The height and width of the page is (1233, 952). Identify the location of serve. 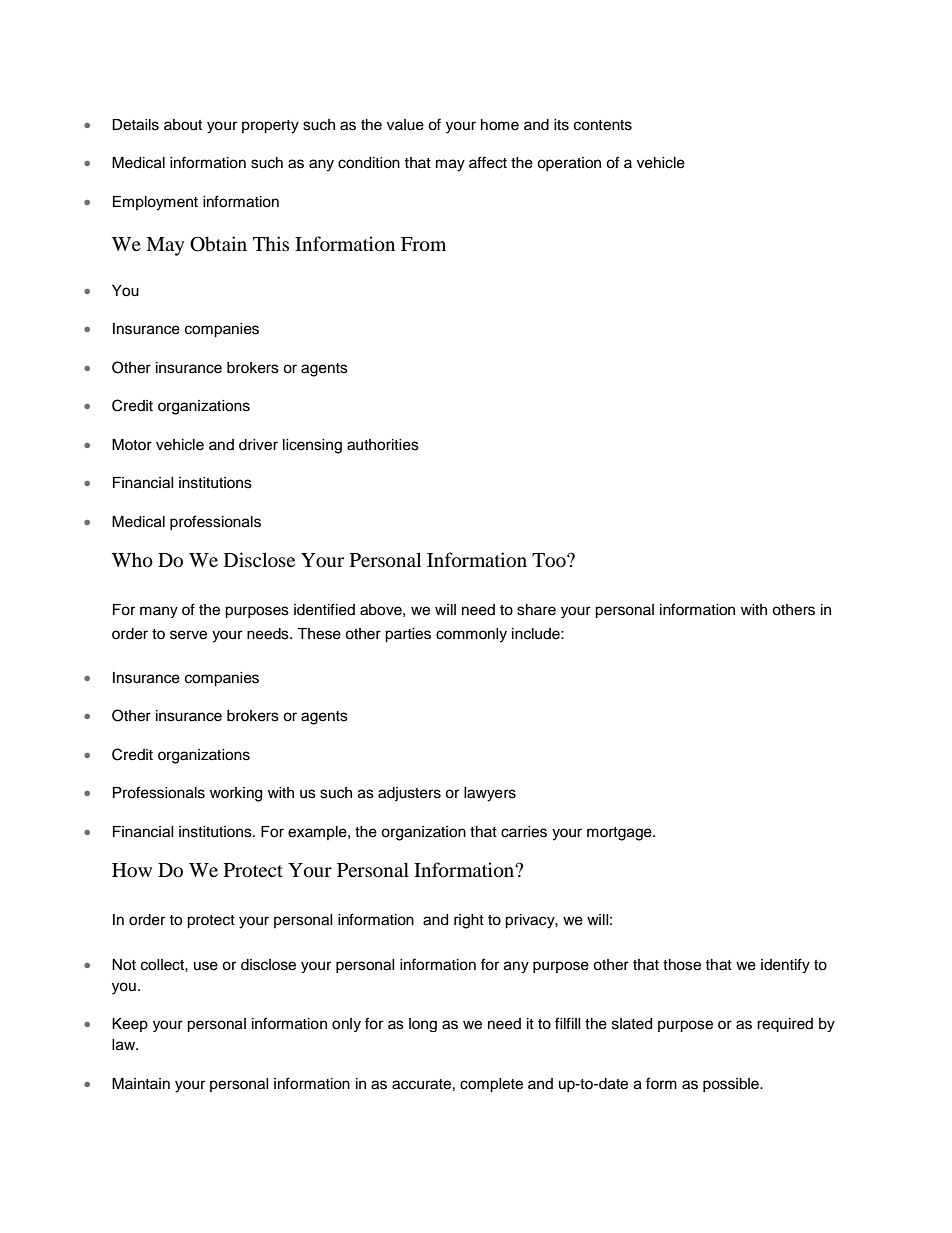
(188, 635).
